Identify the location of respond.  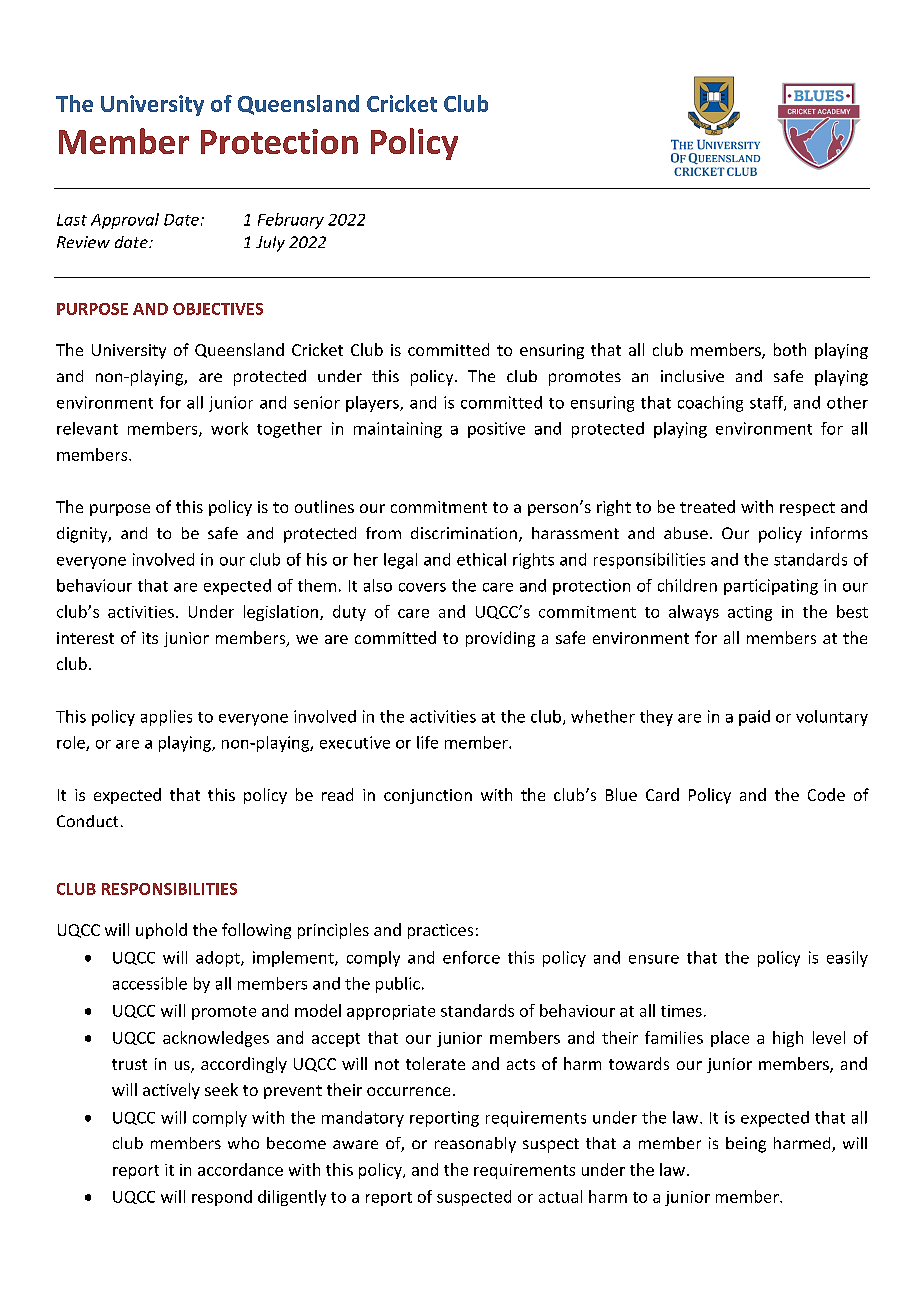
(222, 1198).
